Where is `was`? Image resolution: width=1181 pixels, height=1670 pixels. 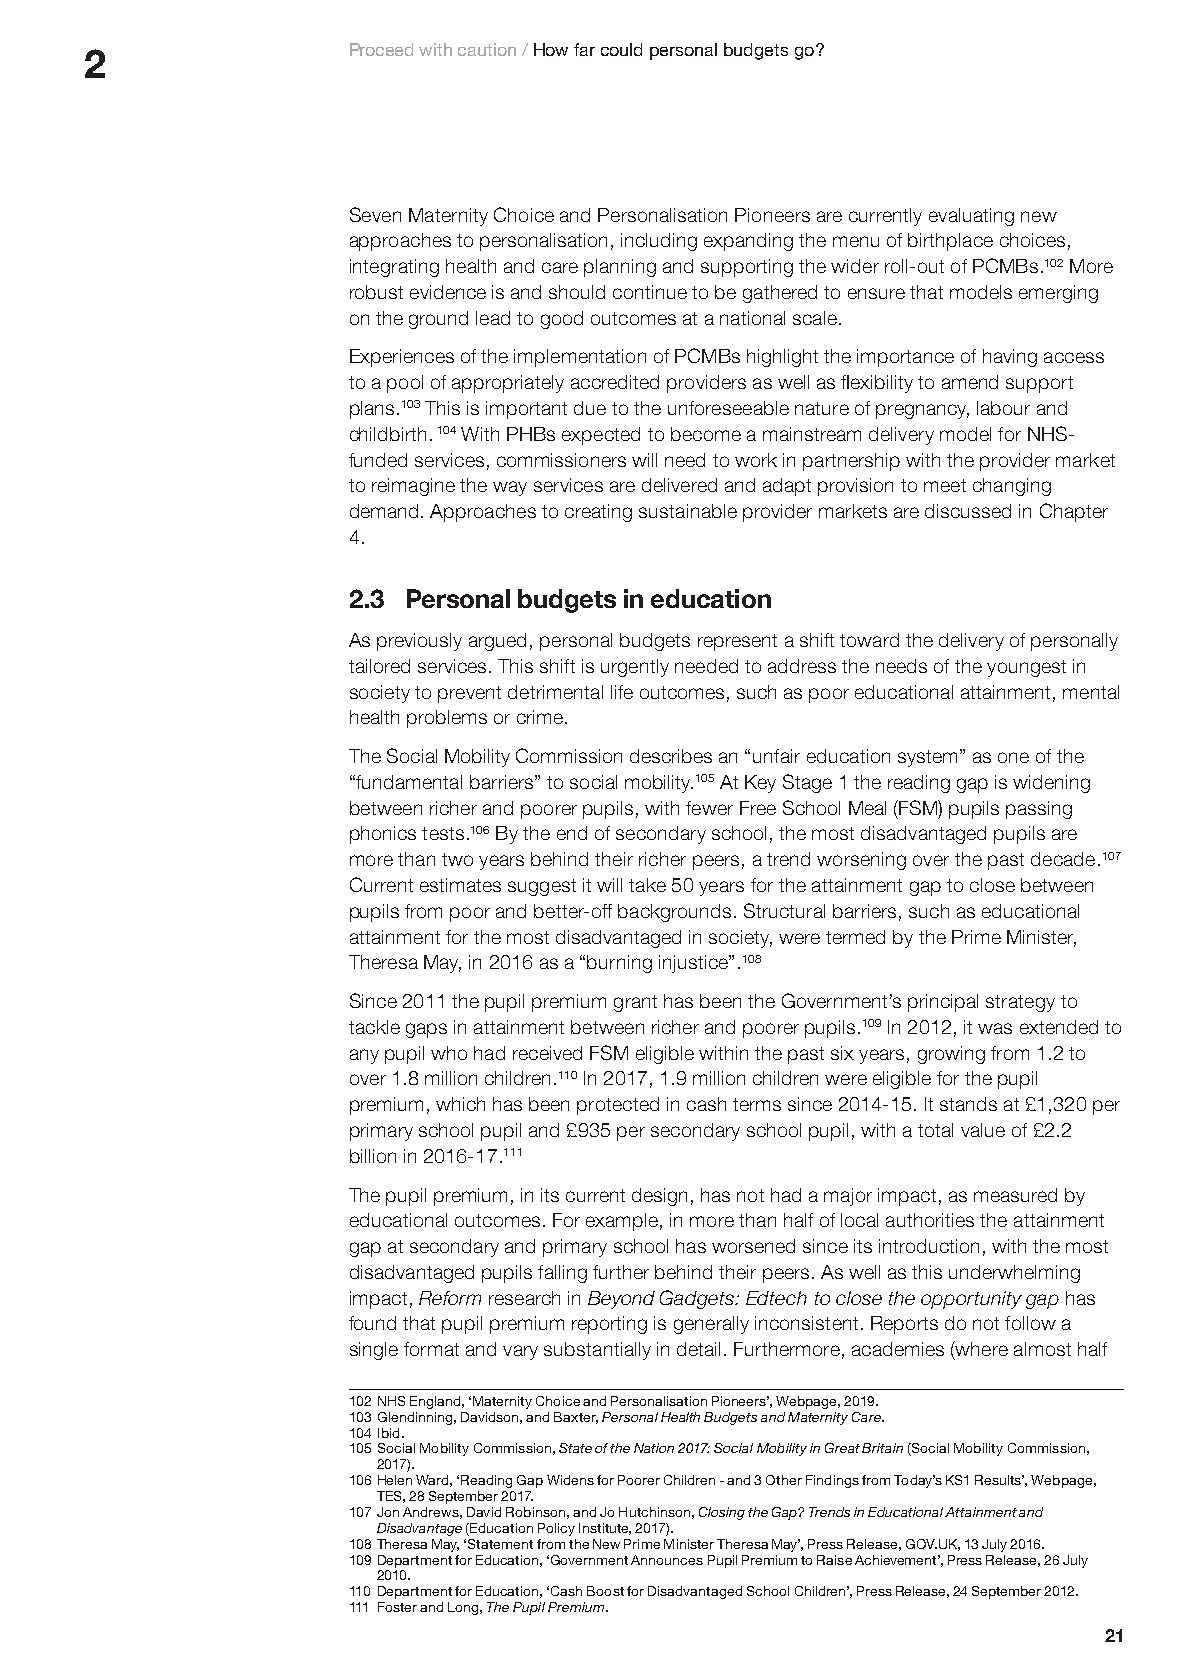 was is located at coordinates (995, 1028).
